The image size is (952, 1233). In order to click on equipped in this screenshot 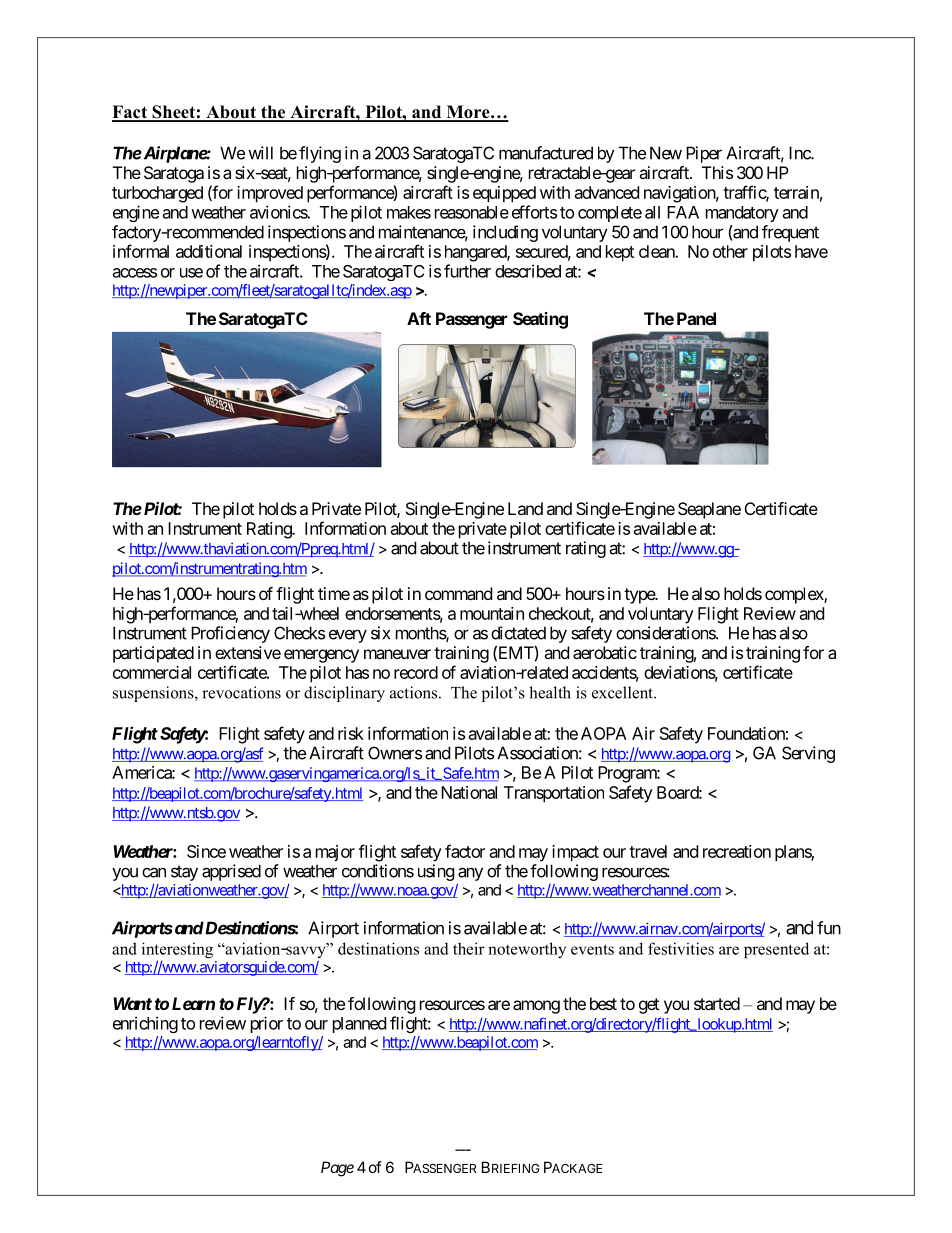, I will do `click(504, 194)`.
